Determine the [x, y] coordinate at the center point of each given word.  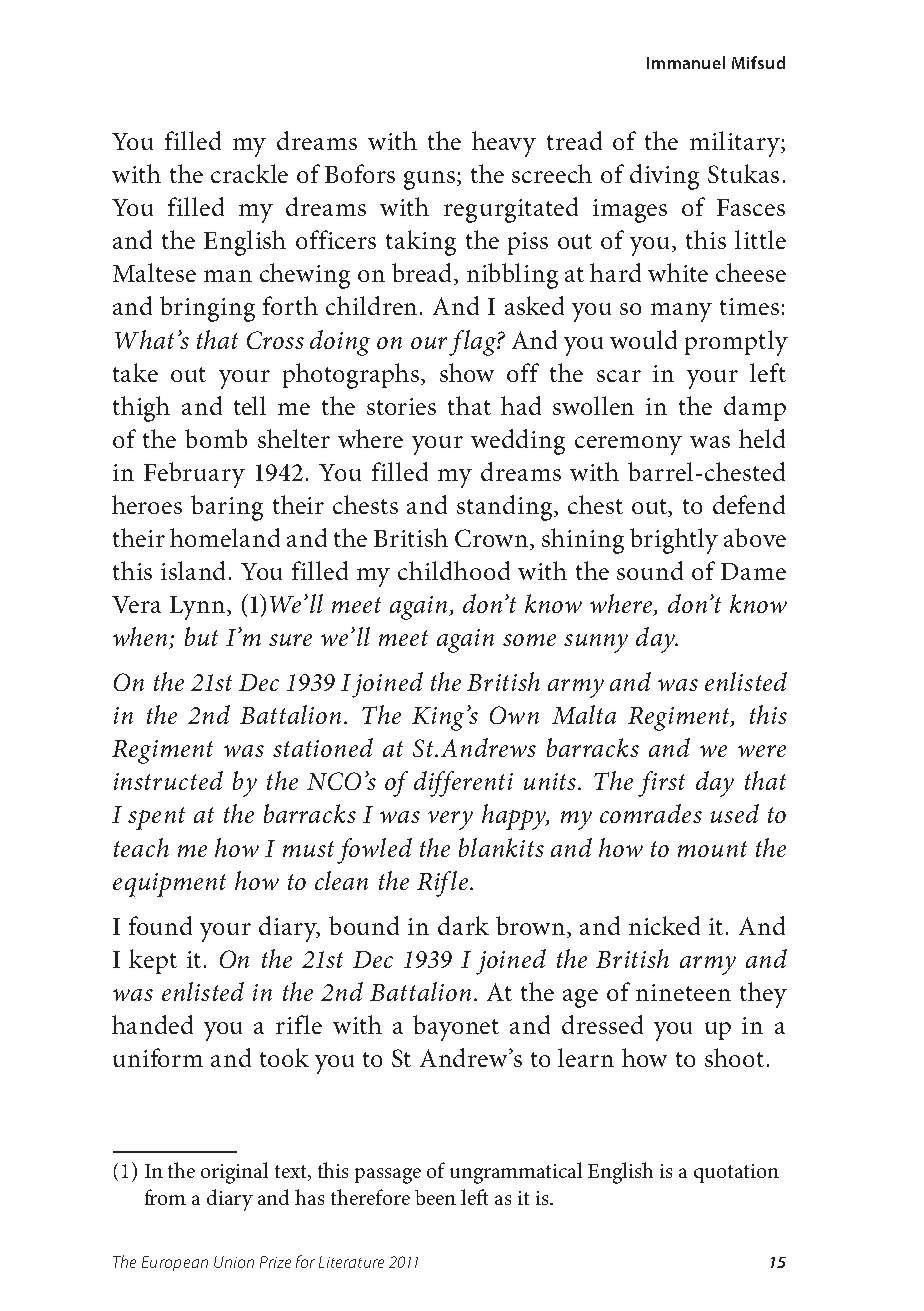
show [467, 372]
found [160, 925]
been [435, 1197]
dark [463, 925]
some [529, 640]
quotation [736, 1173]
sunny [596, 643]
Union [234, 1262]
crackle [249, 173]
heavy [504, 144]
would [643, 339]
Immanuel [686, 62]
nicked [664, 925]
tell [250, 405]
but [201, 636]
